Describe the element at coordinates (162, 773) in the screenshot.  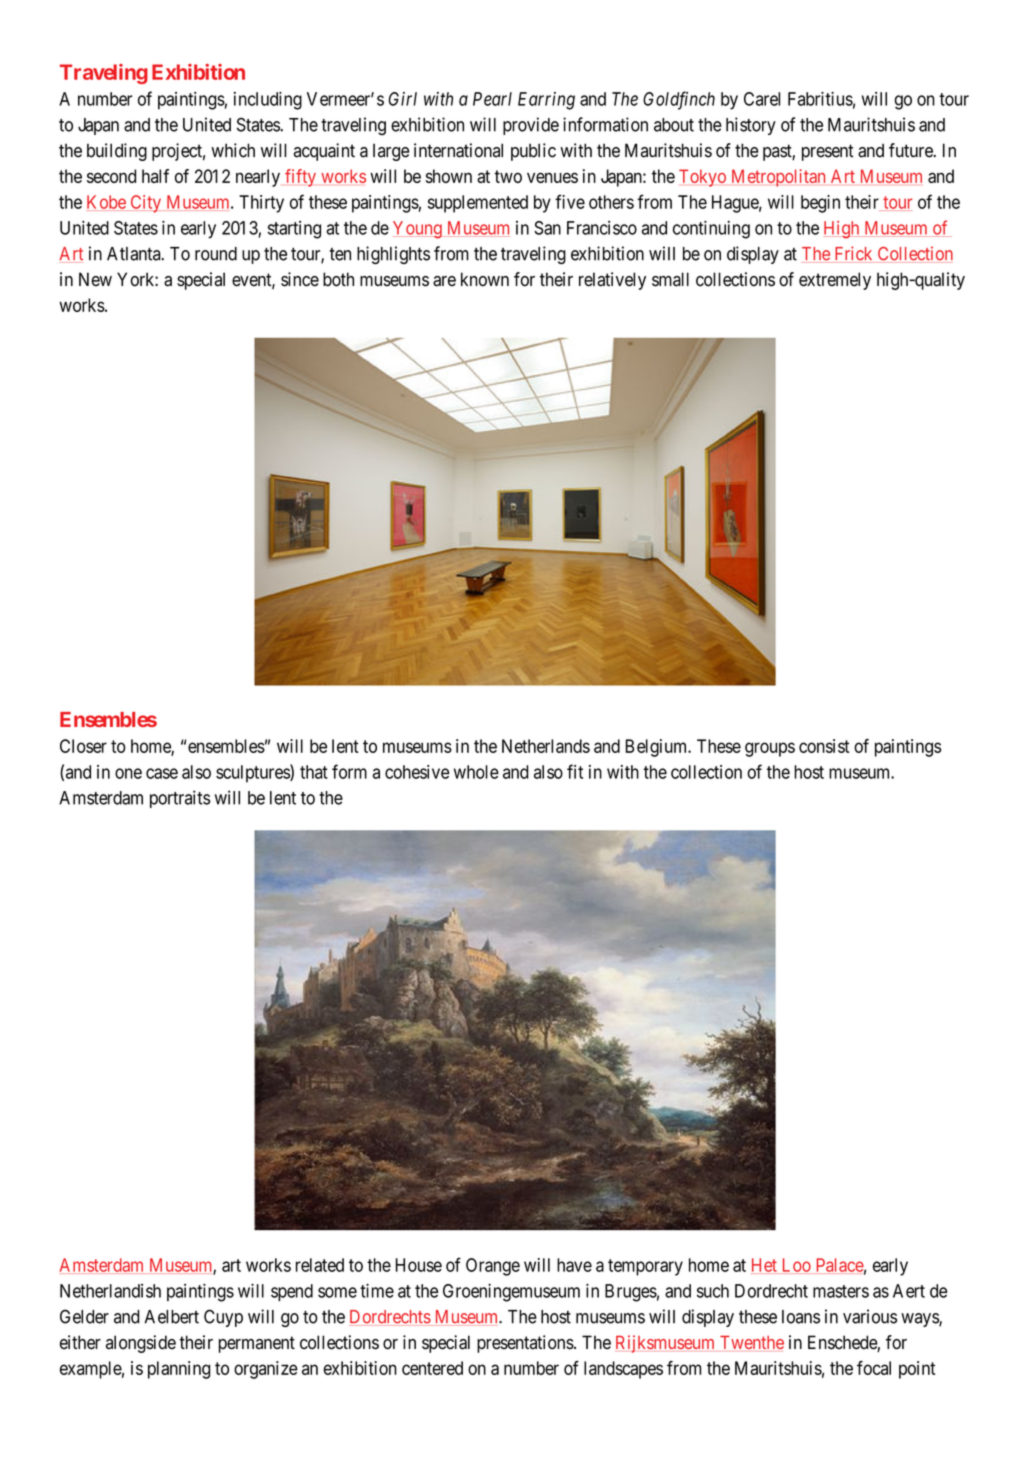
I see `case` at that location.
